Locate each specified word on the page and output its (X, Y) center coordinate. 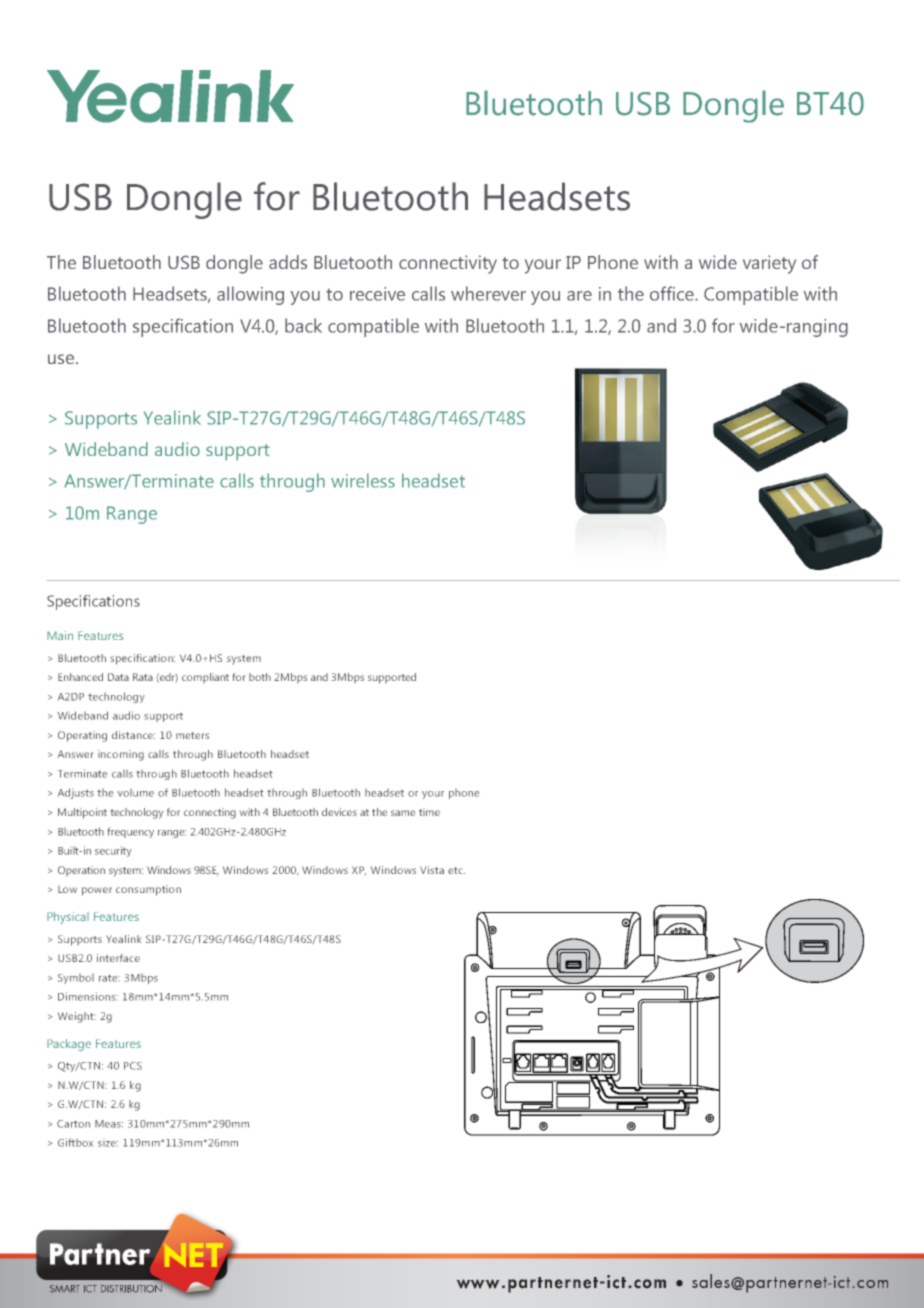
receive (377, 294)
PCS (133, 1066)
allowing (250, 295)
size (108, 1144)
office (673, 293)
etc (456, 870)
